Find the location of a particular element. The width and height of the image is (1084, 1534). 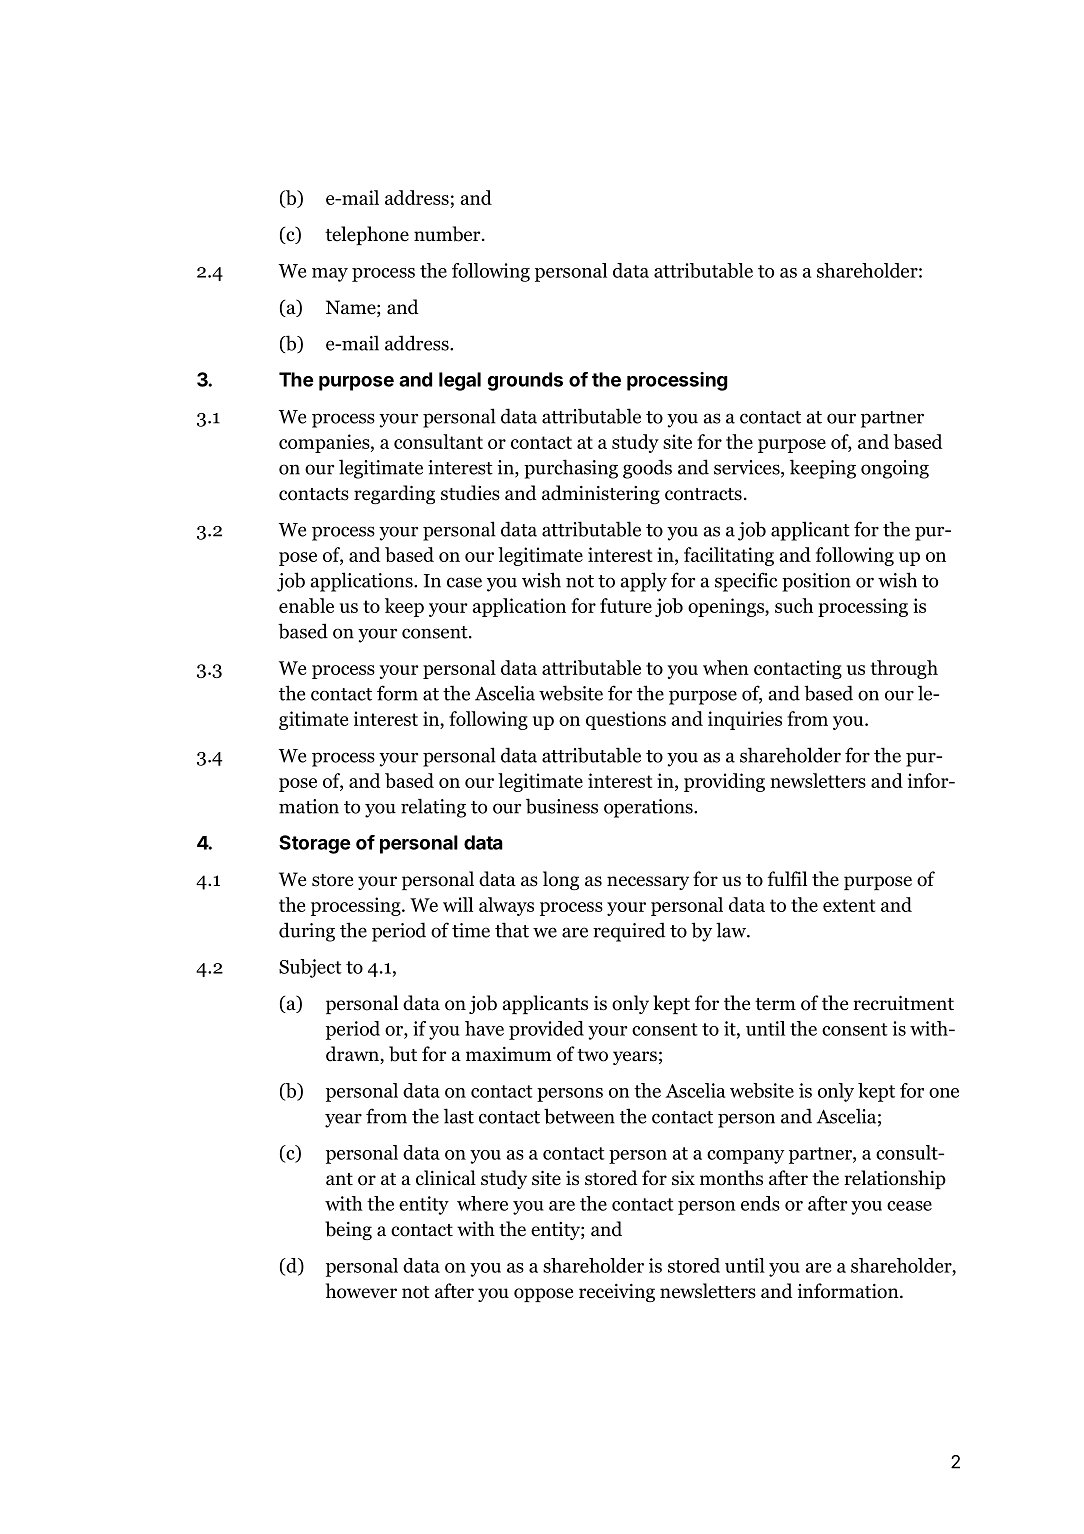

position is located at coordinates (816, 582).
